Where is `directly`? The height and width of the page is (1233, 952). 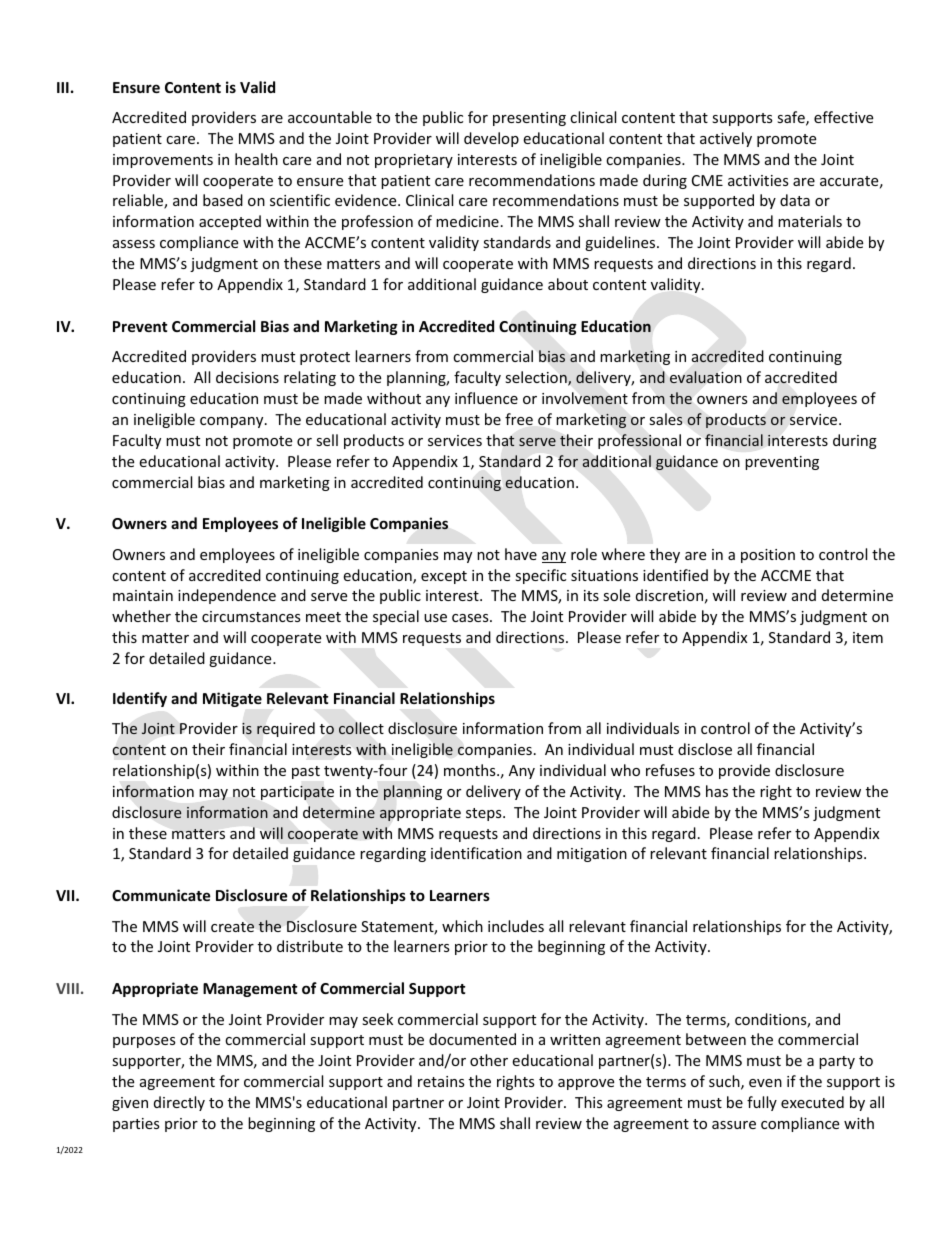 directly is located at coordinates (179, 1103).
